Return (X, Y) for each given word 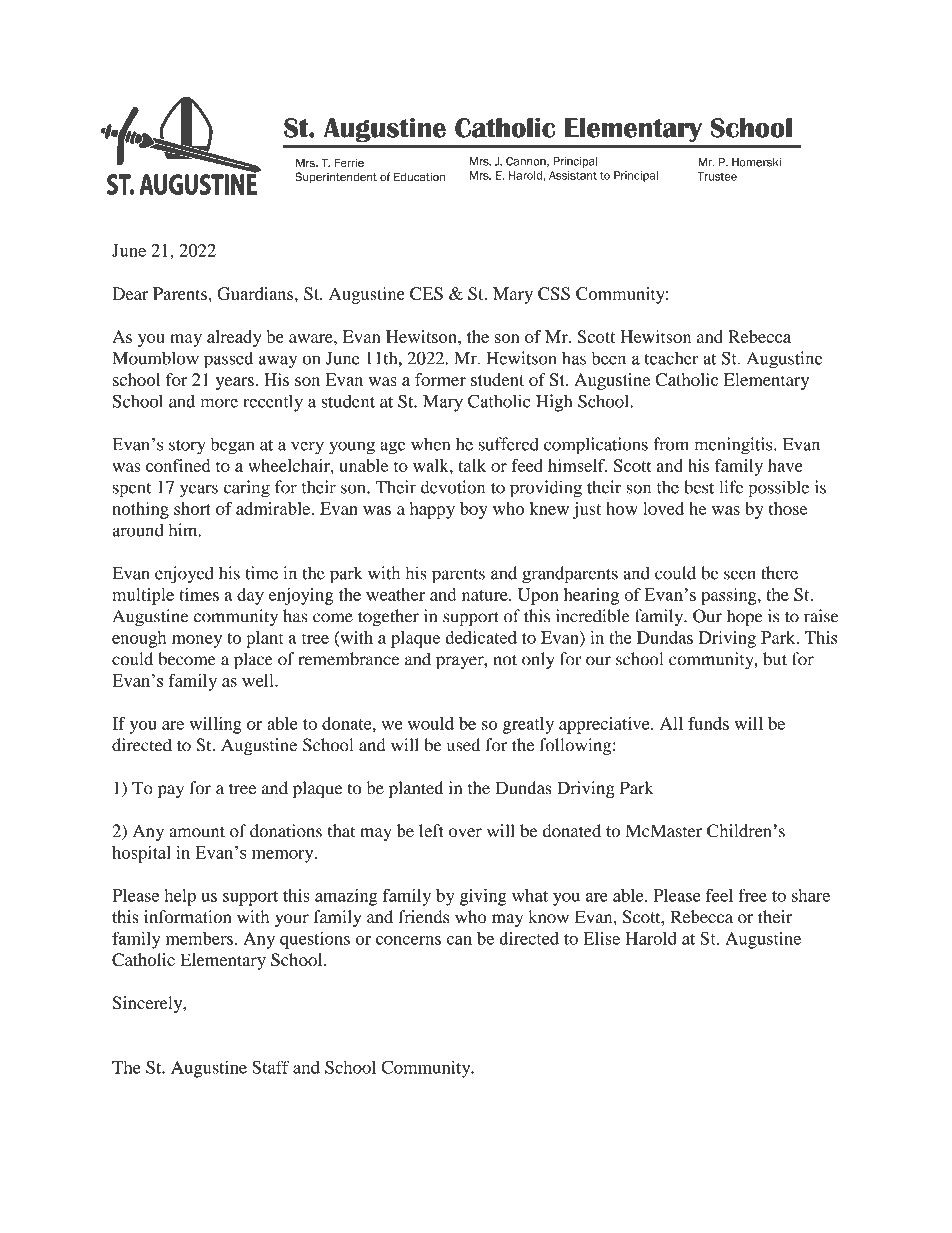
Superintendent (336, 177)
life (731, 487)
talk (472, 465)
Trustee (717, 176)
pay (171, 792)
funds (708, 723)
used (463, 745)
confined (178, 465)
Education (419, 177)
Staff (270, 1067)
